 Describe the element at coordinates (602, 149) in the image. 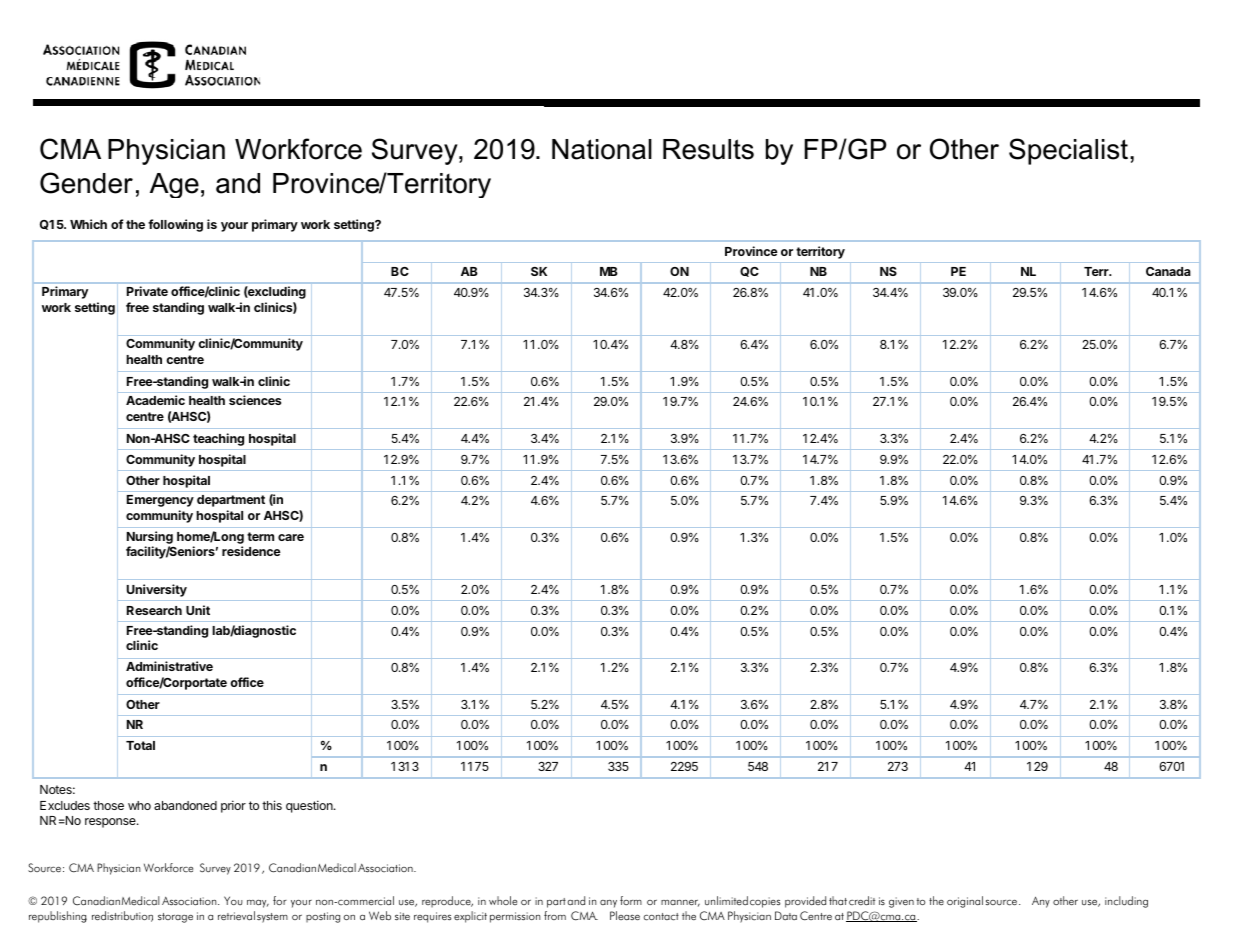

I see `National` at that location.
